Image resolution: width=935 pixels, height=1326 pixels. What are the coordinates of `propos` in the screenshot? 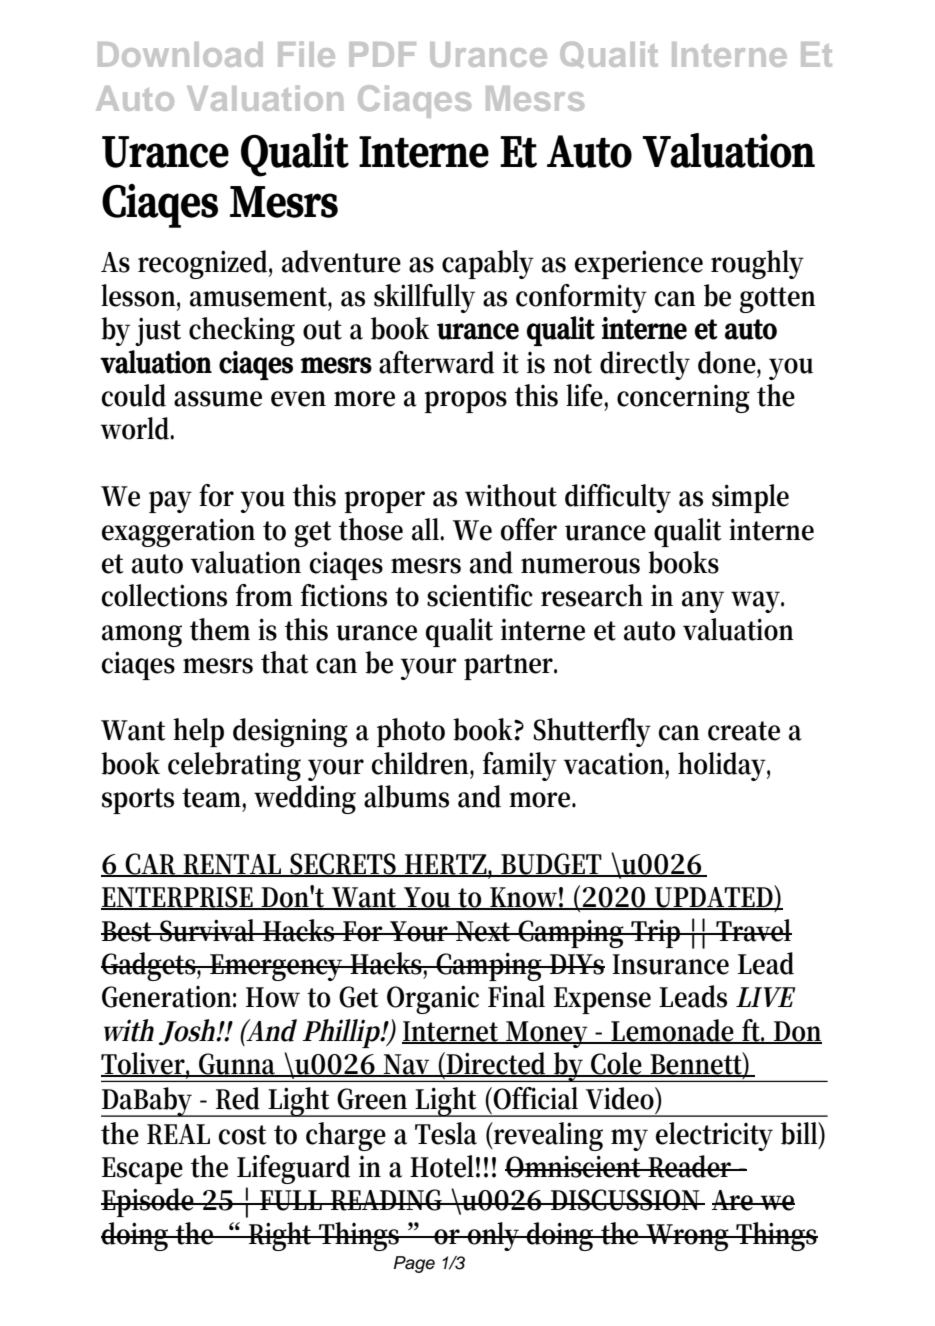 It's located at (465, 402).
